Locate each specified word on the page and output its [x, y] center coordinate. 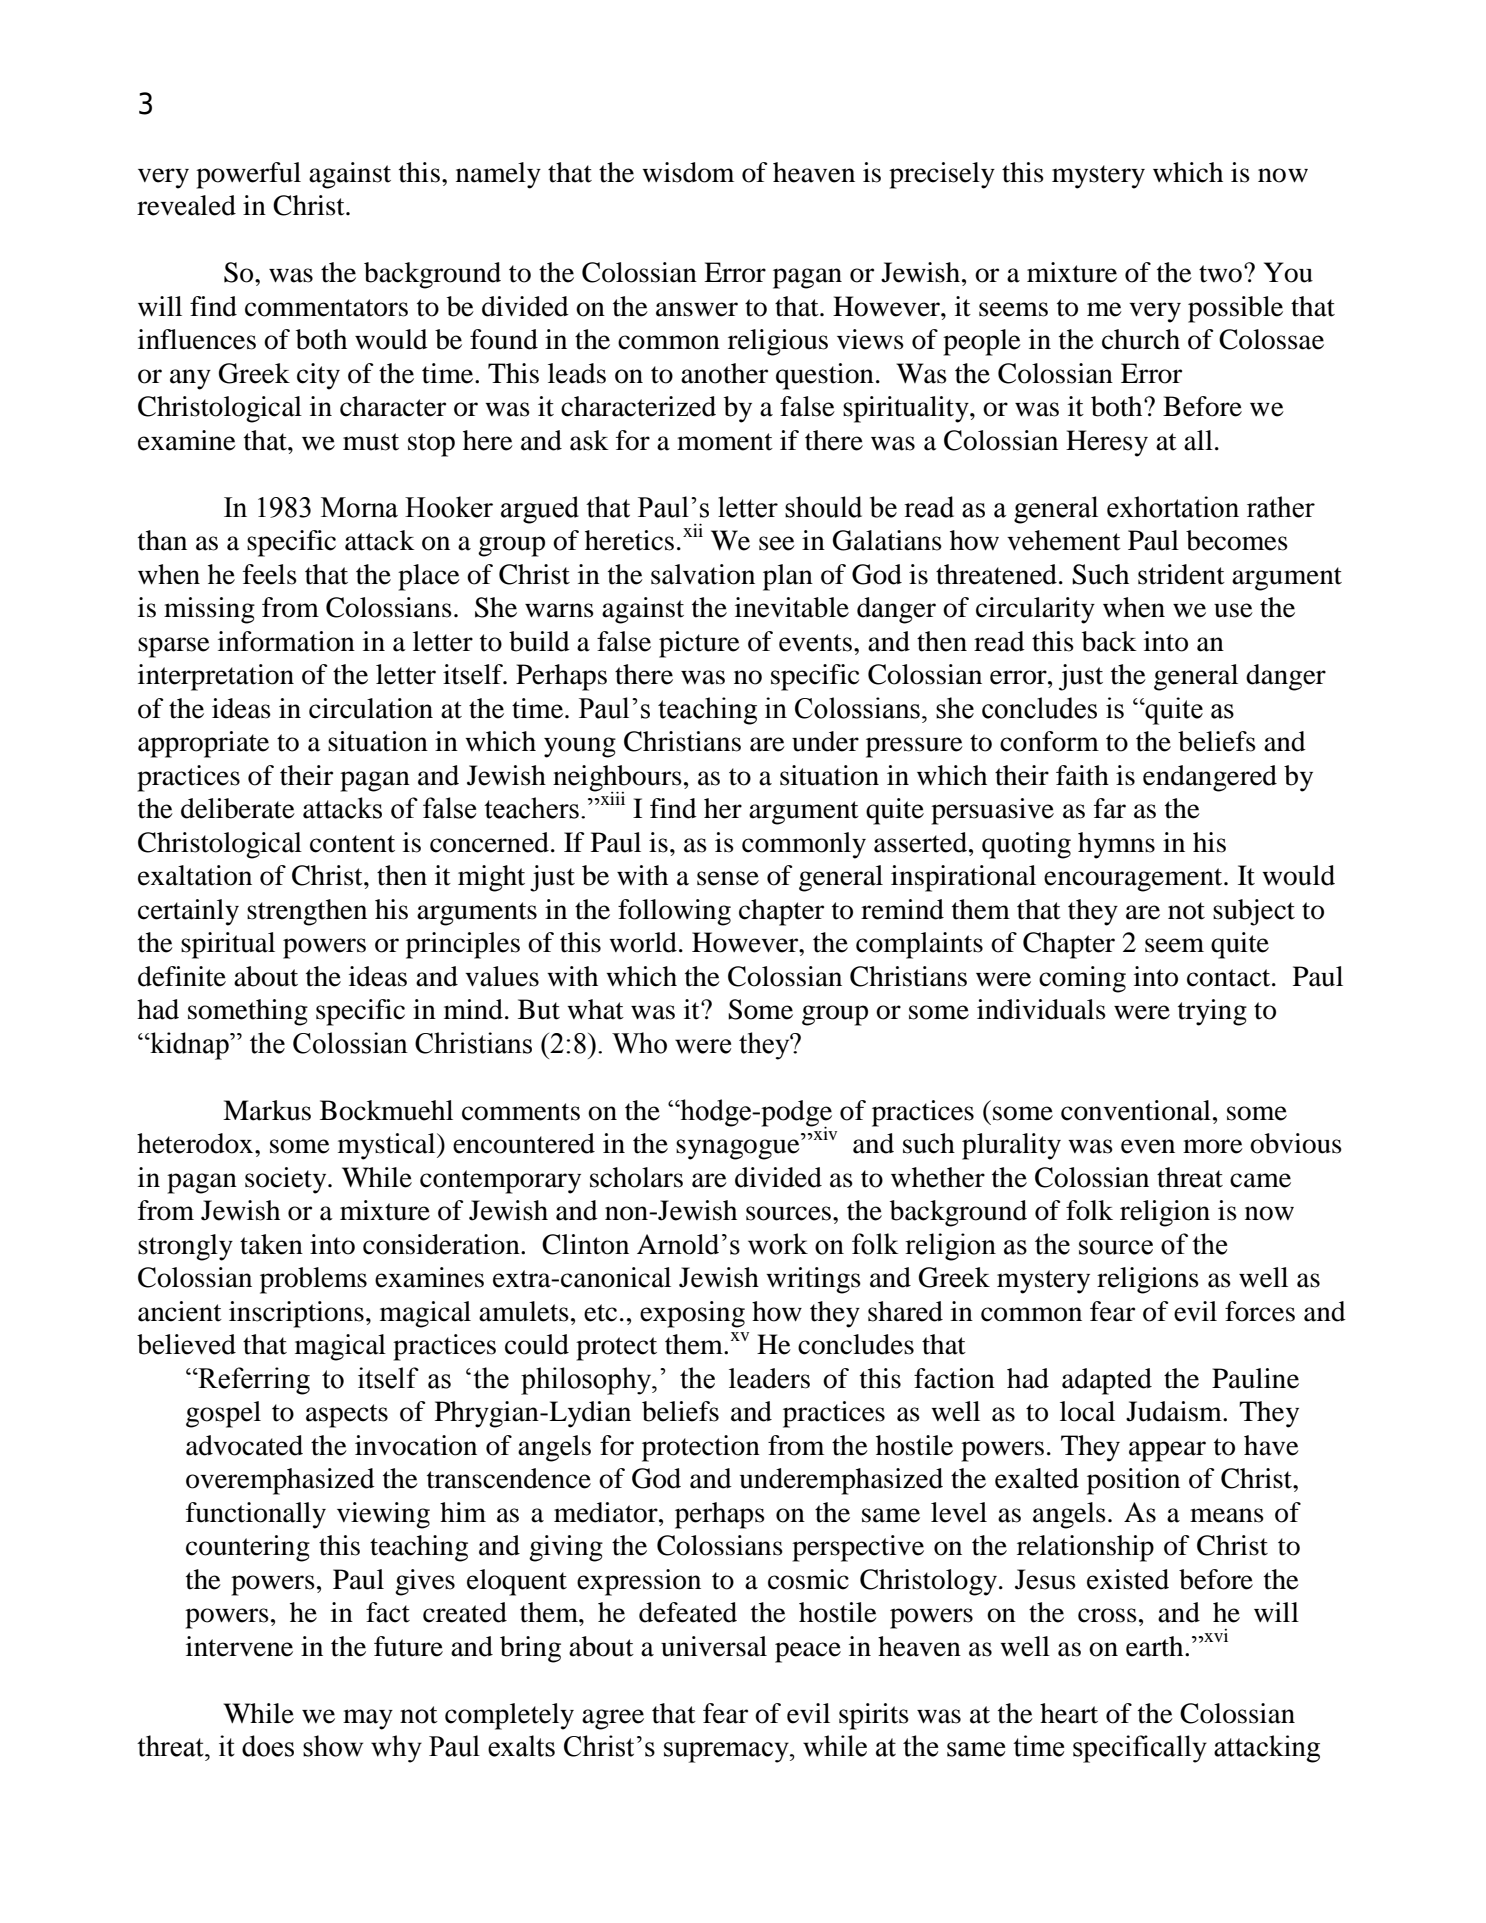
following [674, 912]
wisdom [688, 172]
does [268, 1746]
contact [1230, 978]
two [1220, 274]
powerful [248, 175]
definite [182, 976]
